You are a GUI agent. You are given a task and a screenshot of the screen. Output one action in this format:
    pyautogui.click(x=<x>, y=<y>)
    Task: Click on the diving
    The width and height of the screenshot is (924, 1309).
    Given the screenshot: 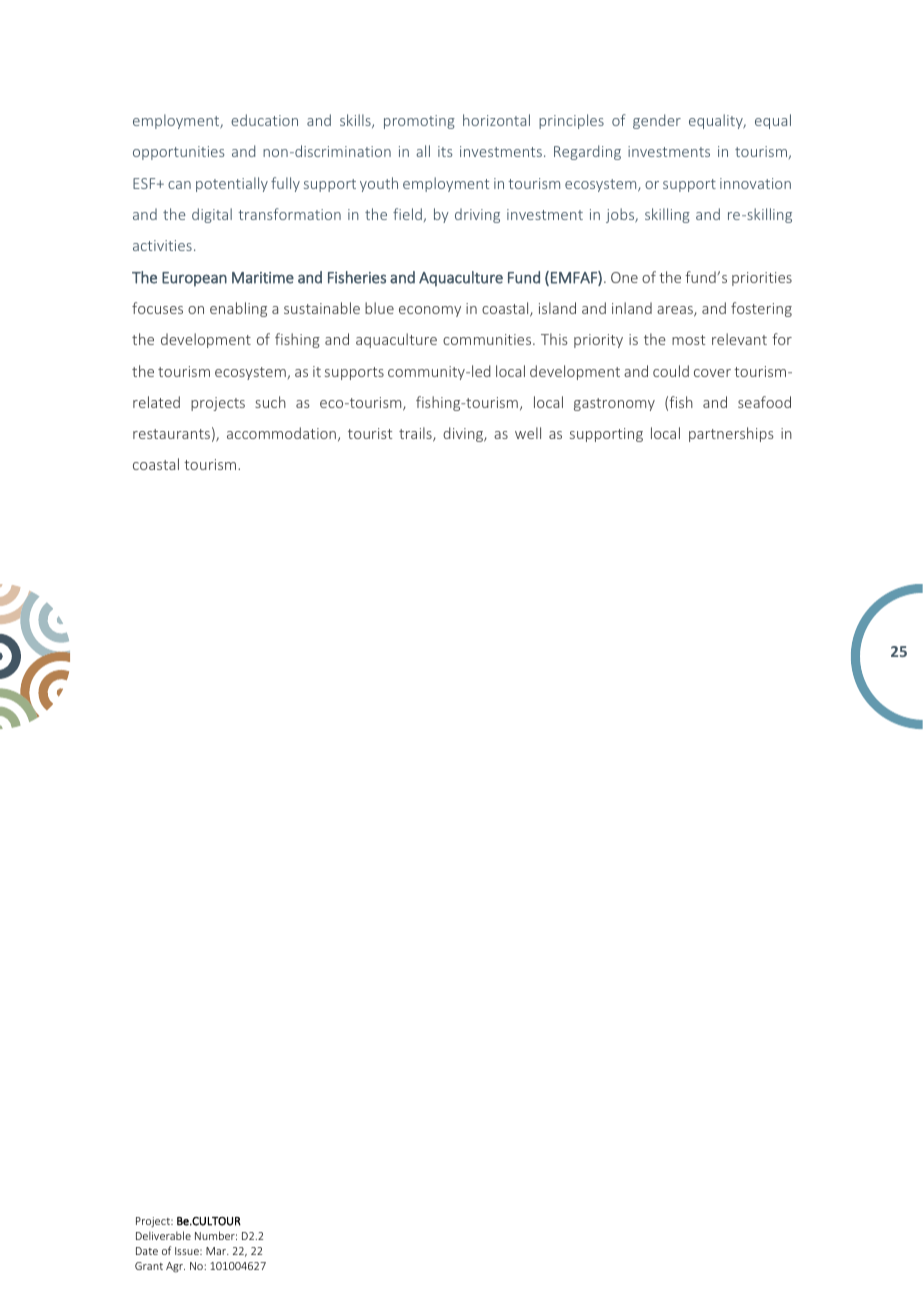 What is the action you would take?
    pyautogui.click(x=464, y=434)
